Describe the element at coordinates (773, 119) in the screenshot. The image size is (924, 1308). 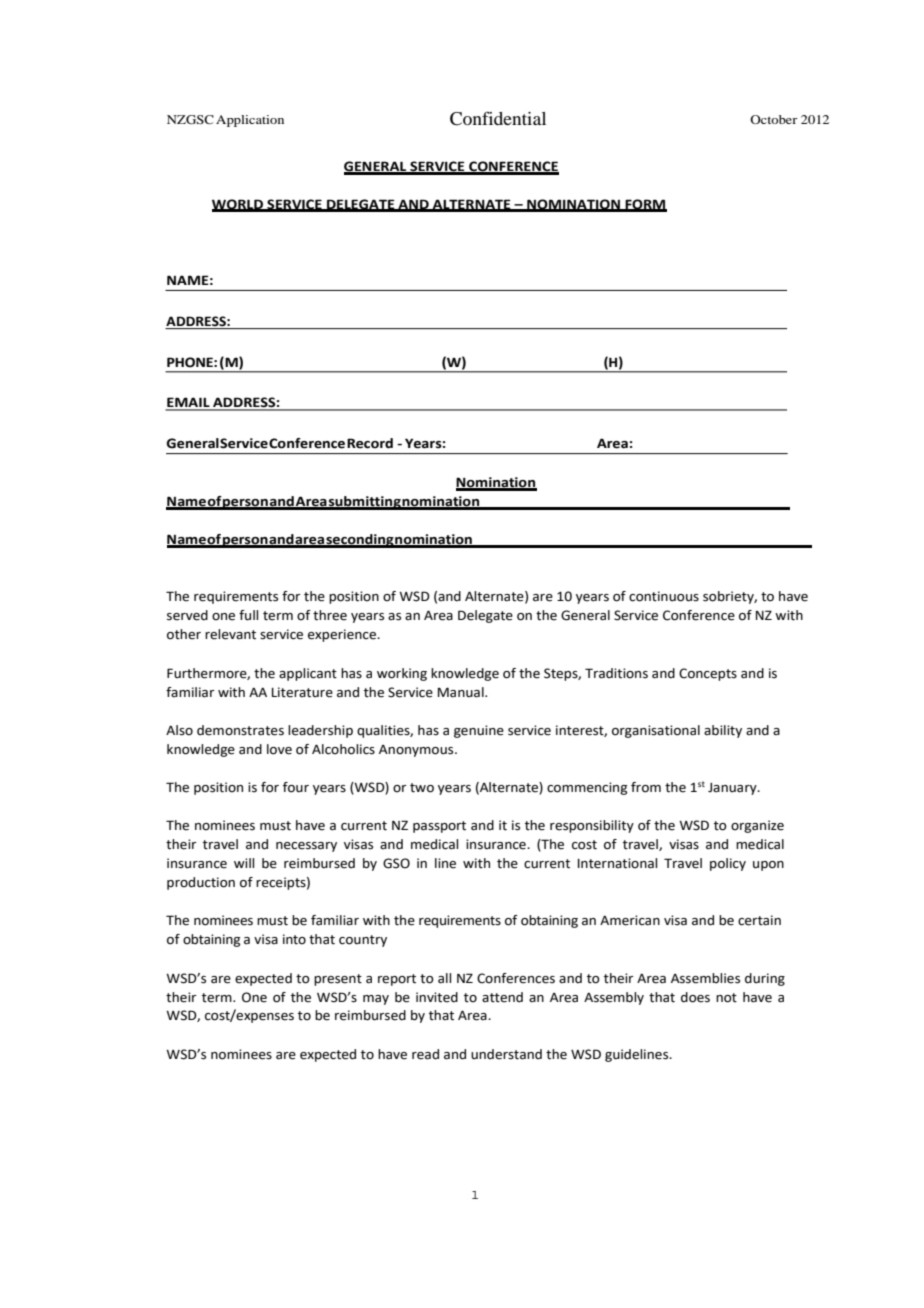
I see `October` at that location.
